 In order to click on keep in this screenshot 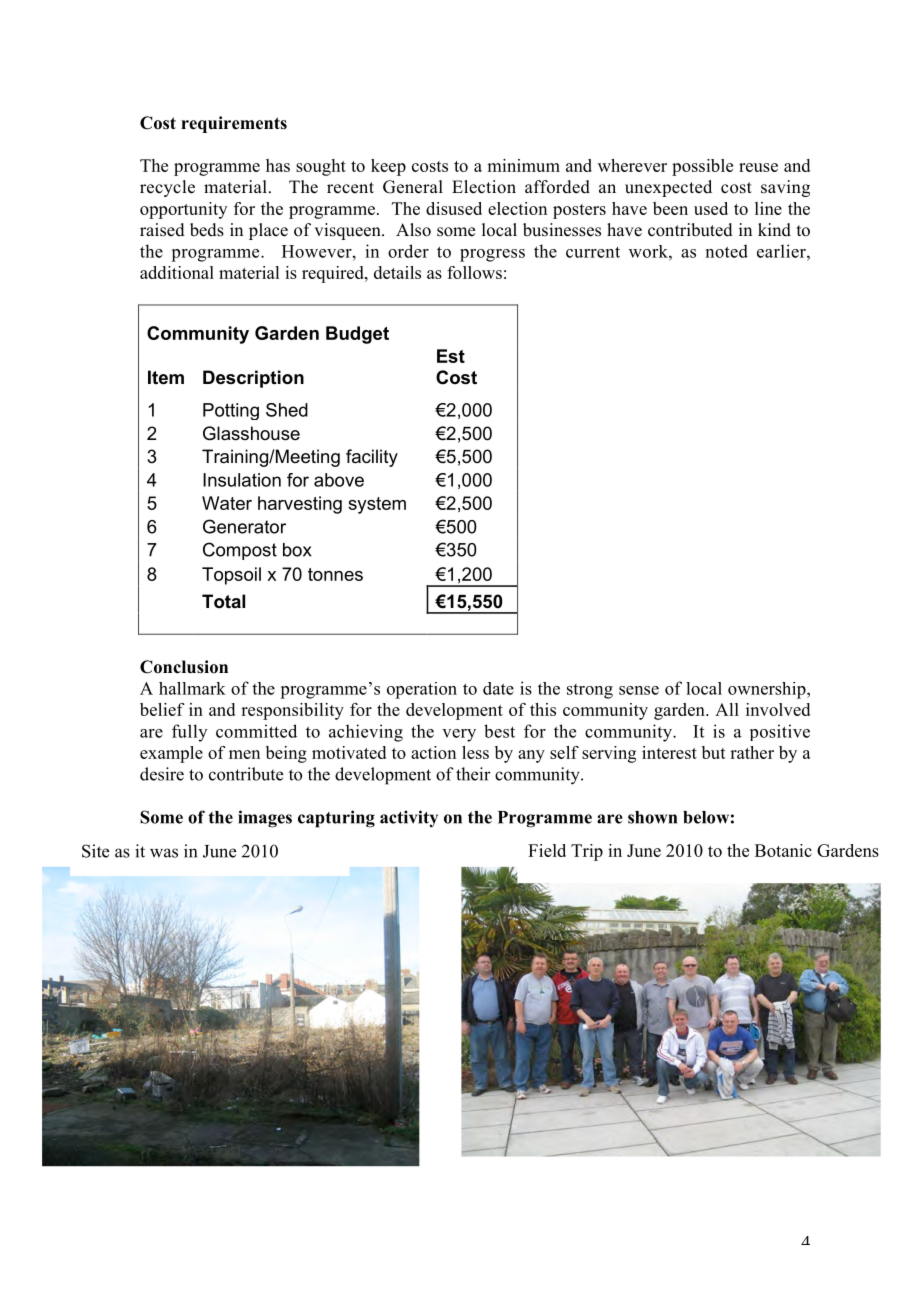, I will do `click(388, 167)`.
